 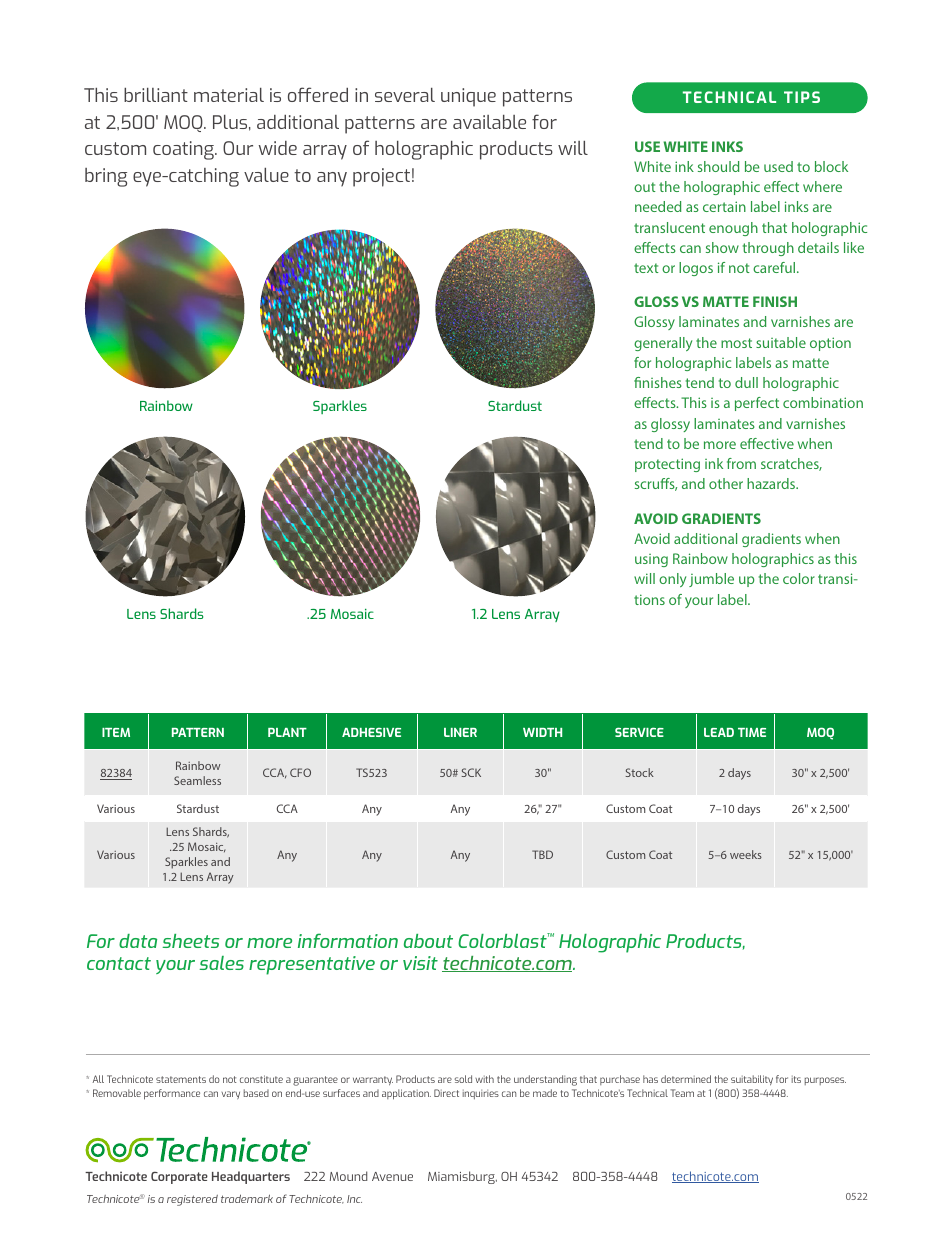 I want to click on Corporate, so click(x=179, y=1178).
